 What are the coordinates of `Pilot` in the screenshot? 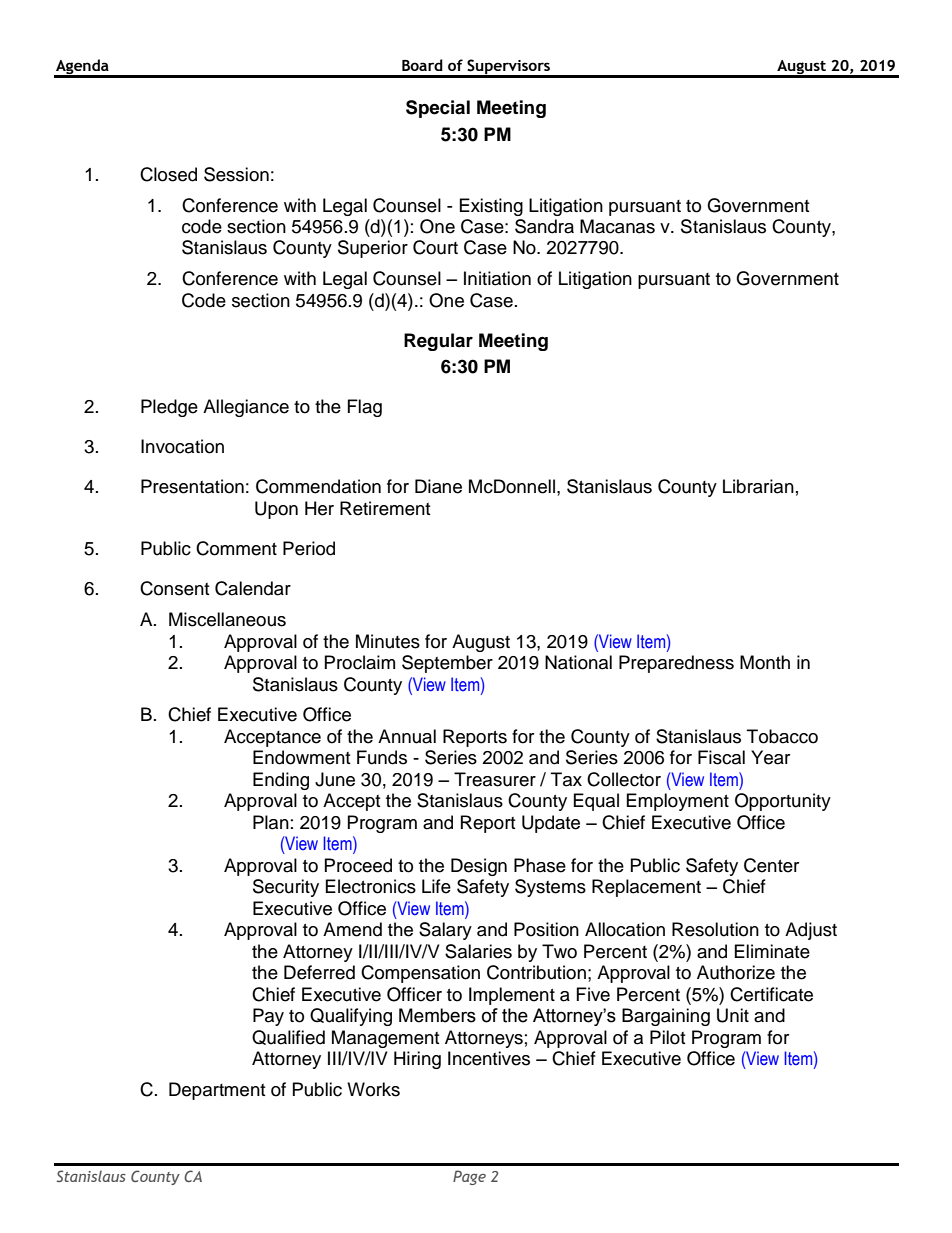 It's located at (667, 1037).
